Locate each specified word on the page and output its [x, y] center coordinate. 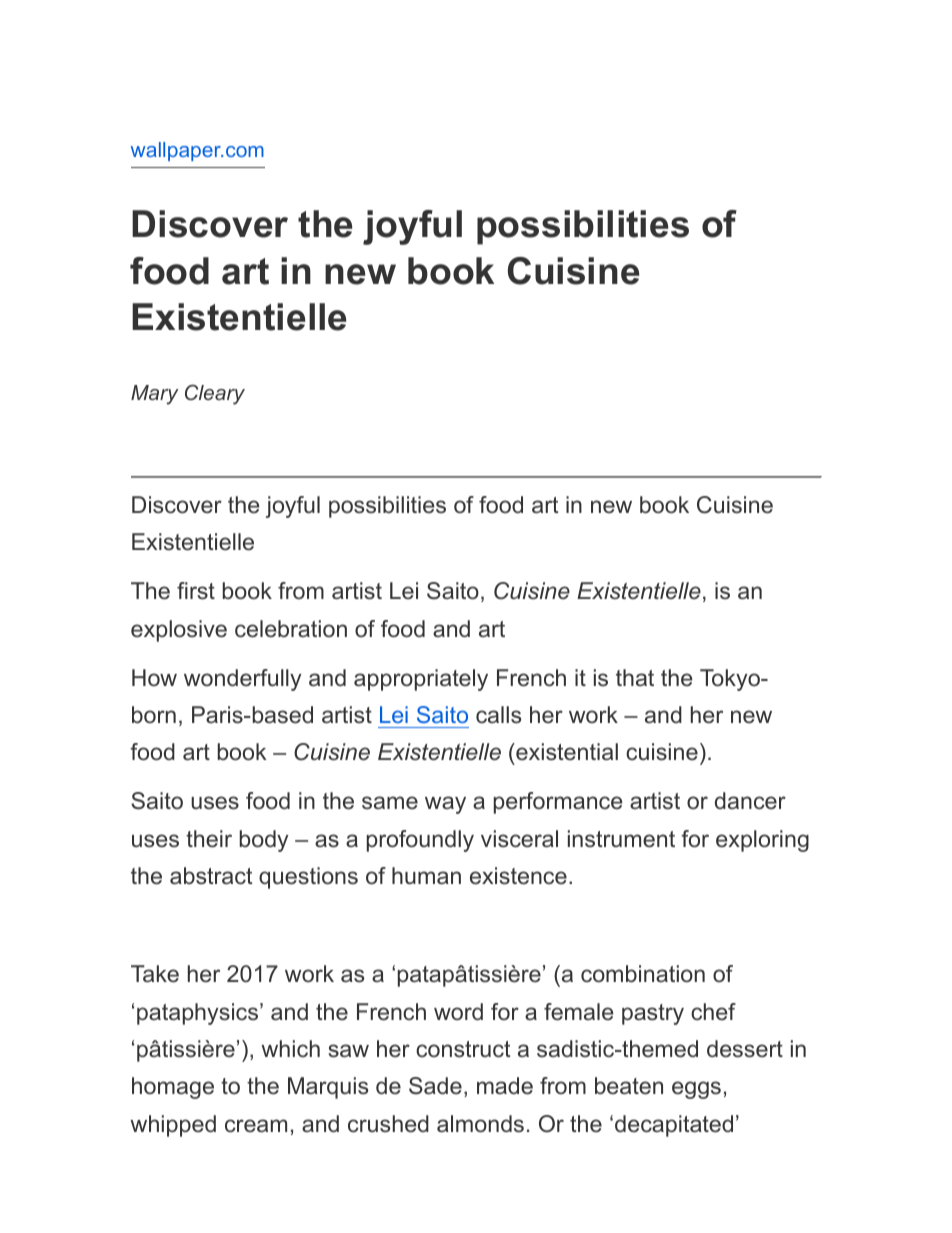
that [635, 677]
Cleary [215, 394]
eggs [696, 1090]
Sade [435, 1086]
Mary [155, 395]
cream [256, 1126]
